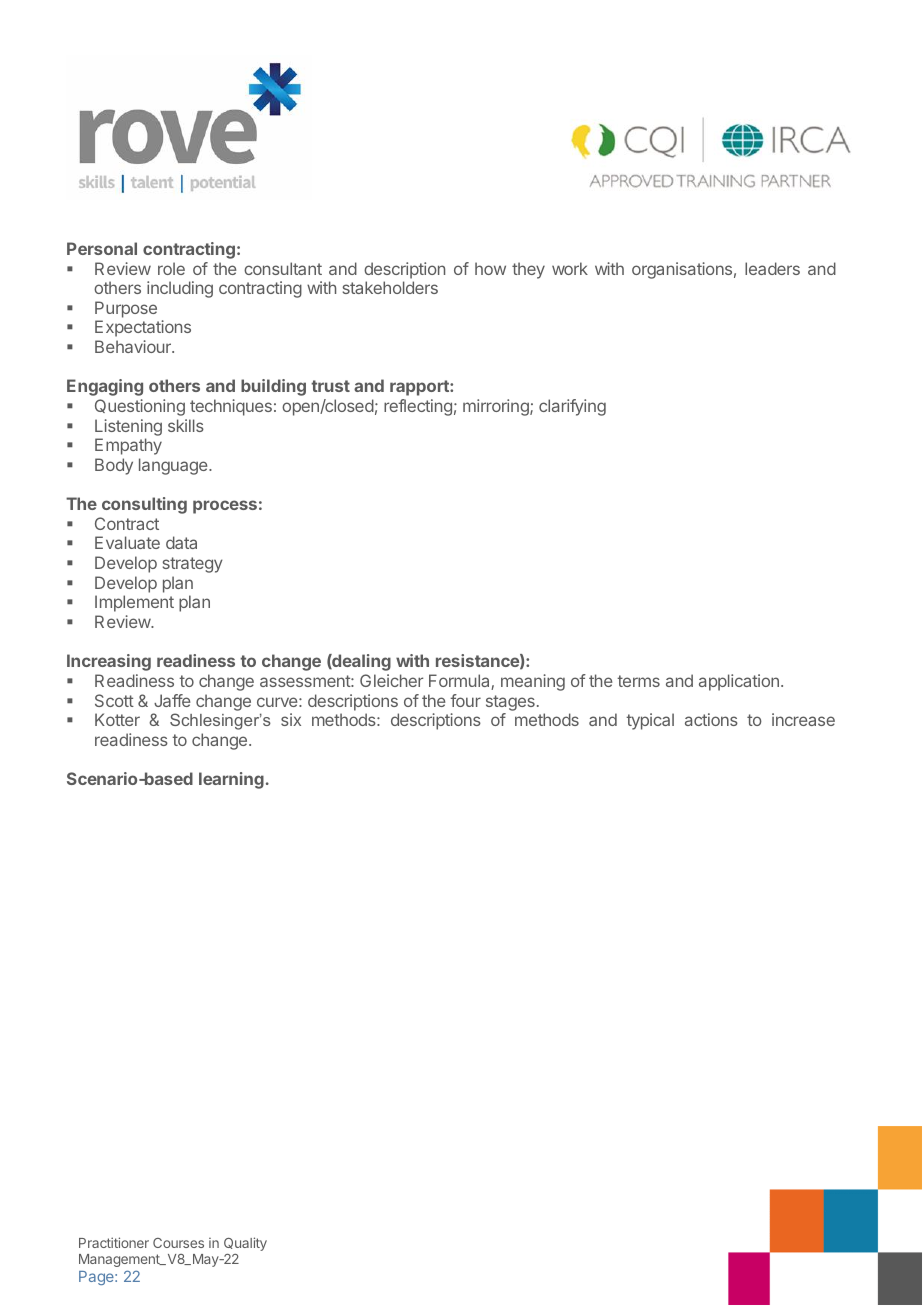 This screenshot has width=924, height=1307. What do you see at coordinates (490, 268) in the screenshot?
I see `how` at bounding box center [490, 268].
